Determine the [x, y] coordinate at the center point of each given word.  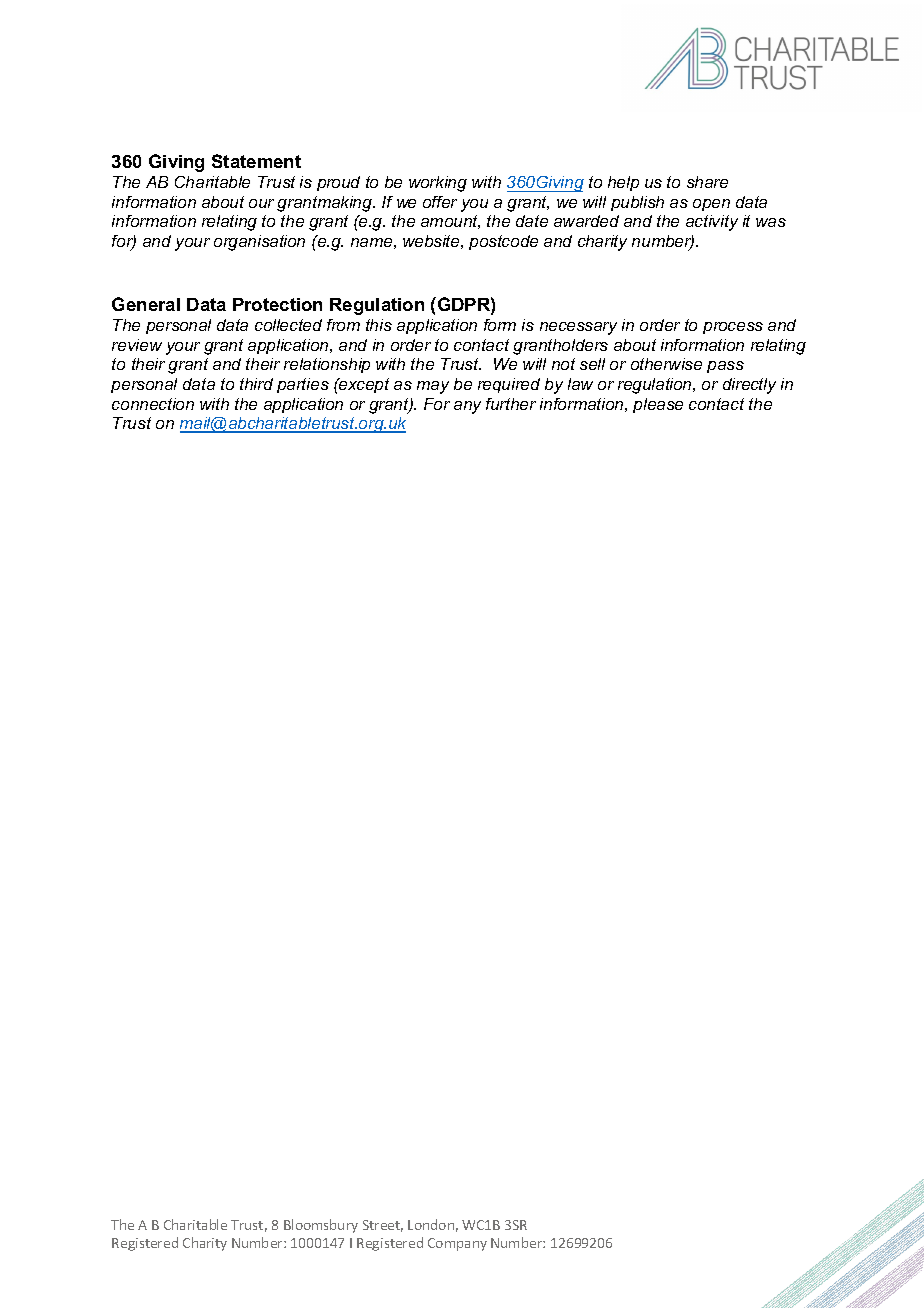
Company [457, 1244]
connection [153, 404]
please [658, 405]
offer [440, 202]
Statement [256, 161]
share [707, 182]
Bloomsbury [321, 1226]
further [511, 404]
